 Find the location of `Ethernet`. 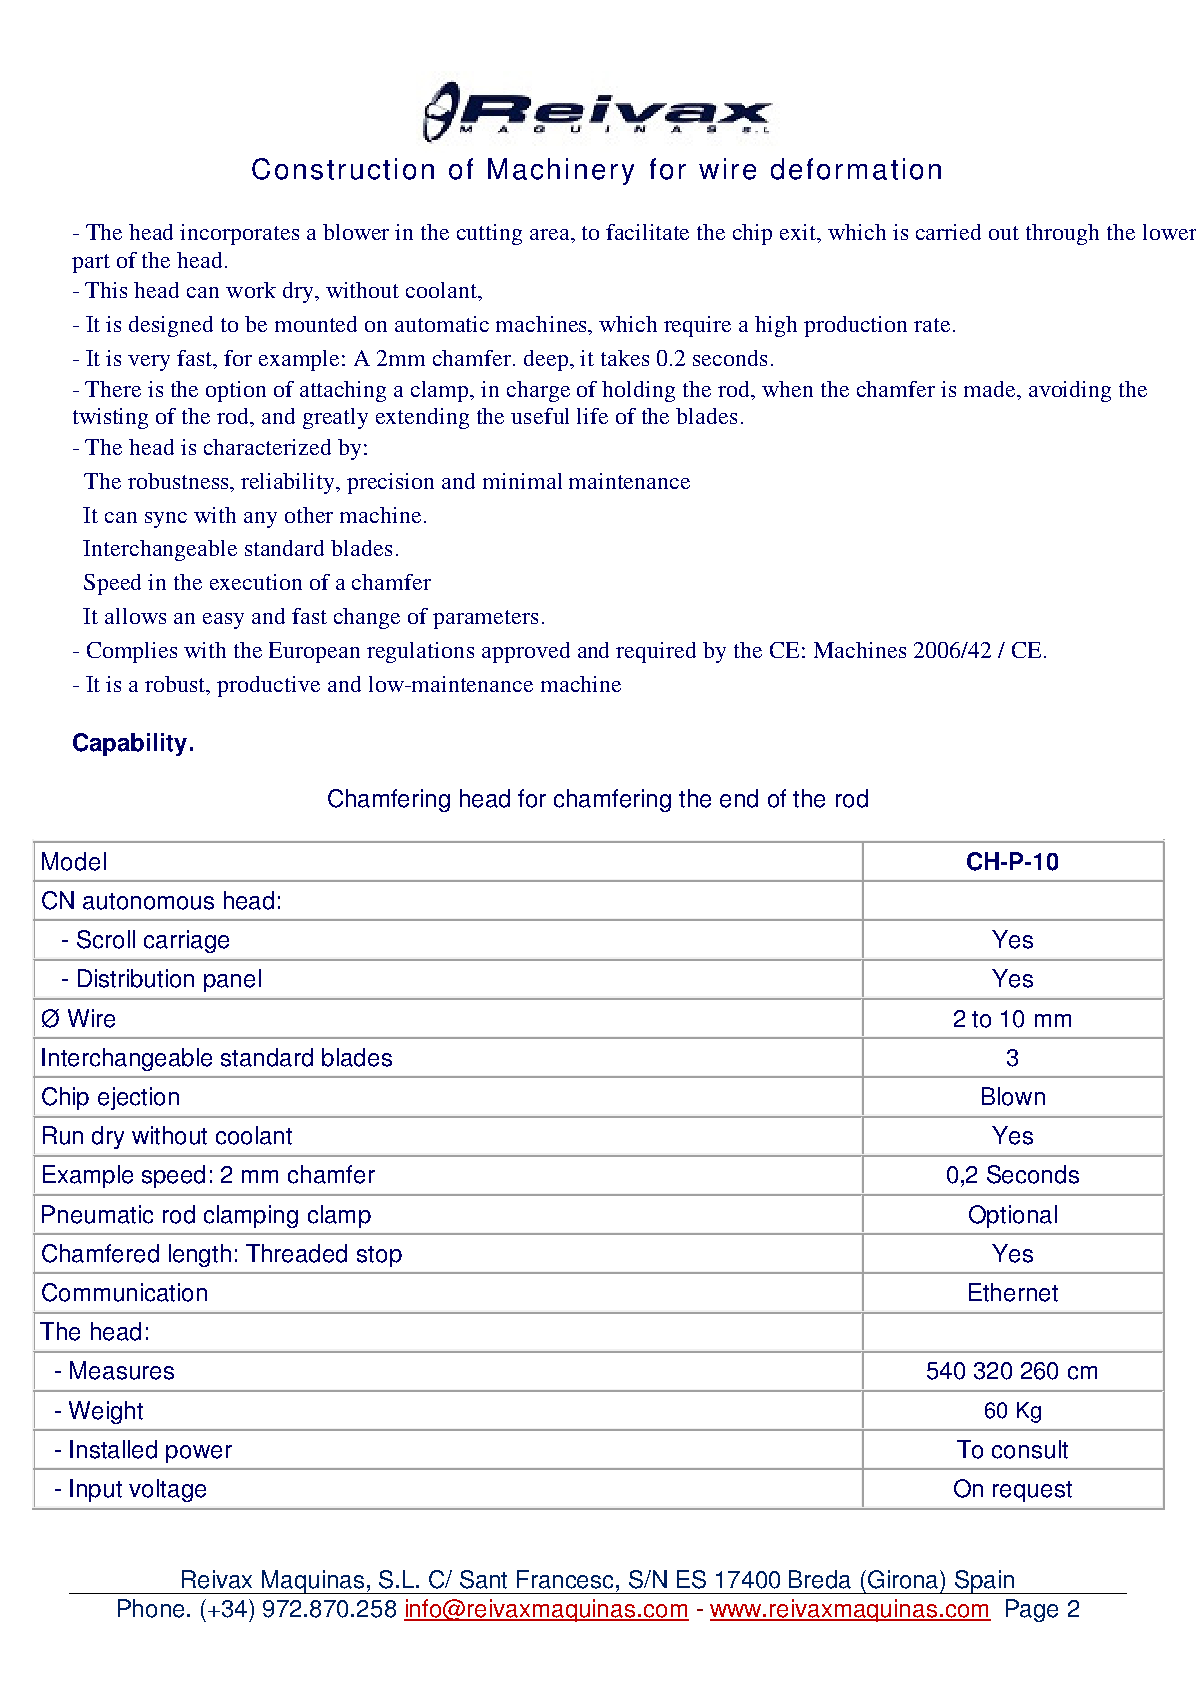

Ethernet is located at coordinates (1013, 1292).
